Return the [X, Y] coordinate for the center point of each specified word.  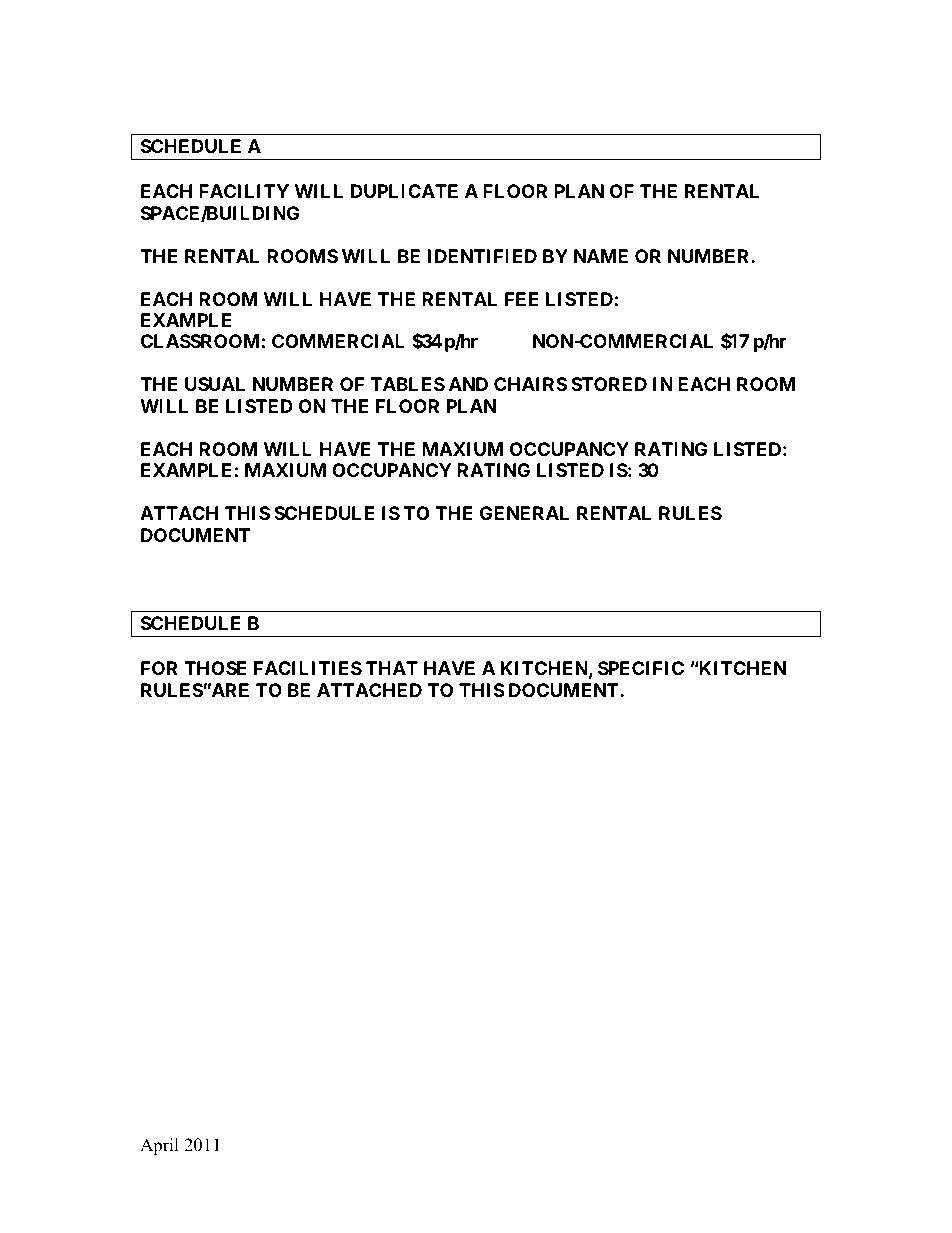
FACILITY [244, 191]
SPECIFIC [641, 668]
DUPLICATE [404, 191]
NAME [601, 256]
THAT [392, 668]
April [159, 1146]
